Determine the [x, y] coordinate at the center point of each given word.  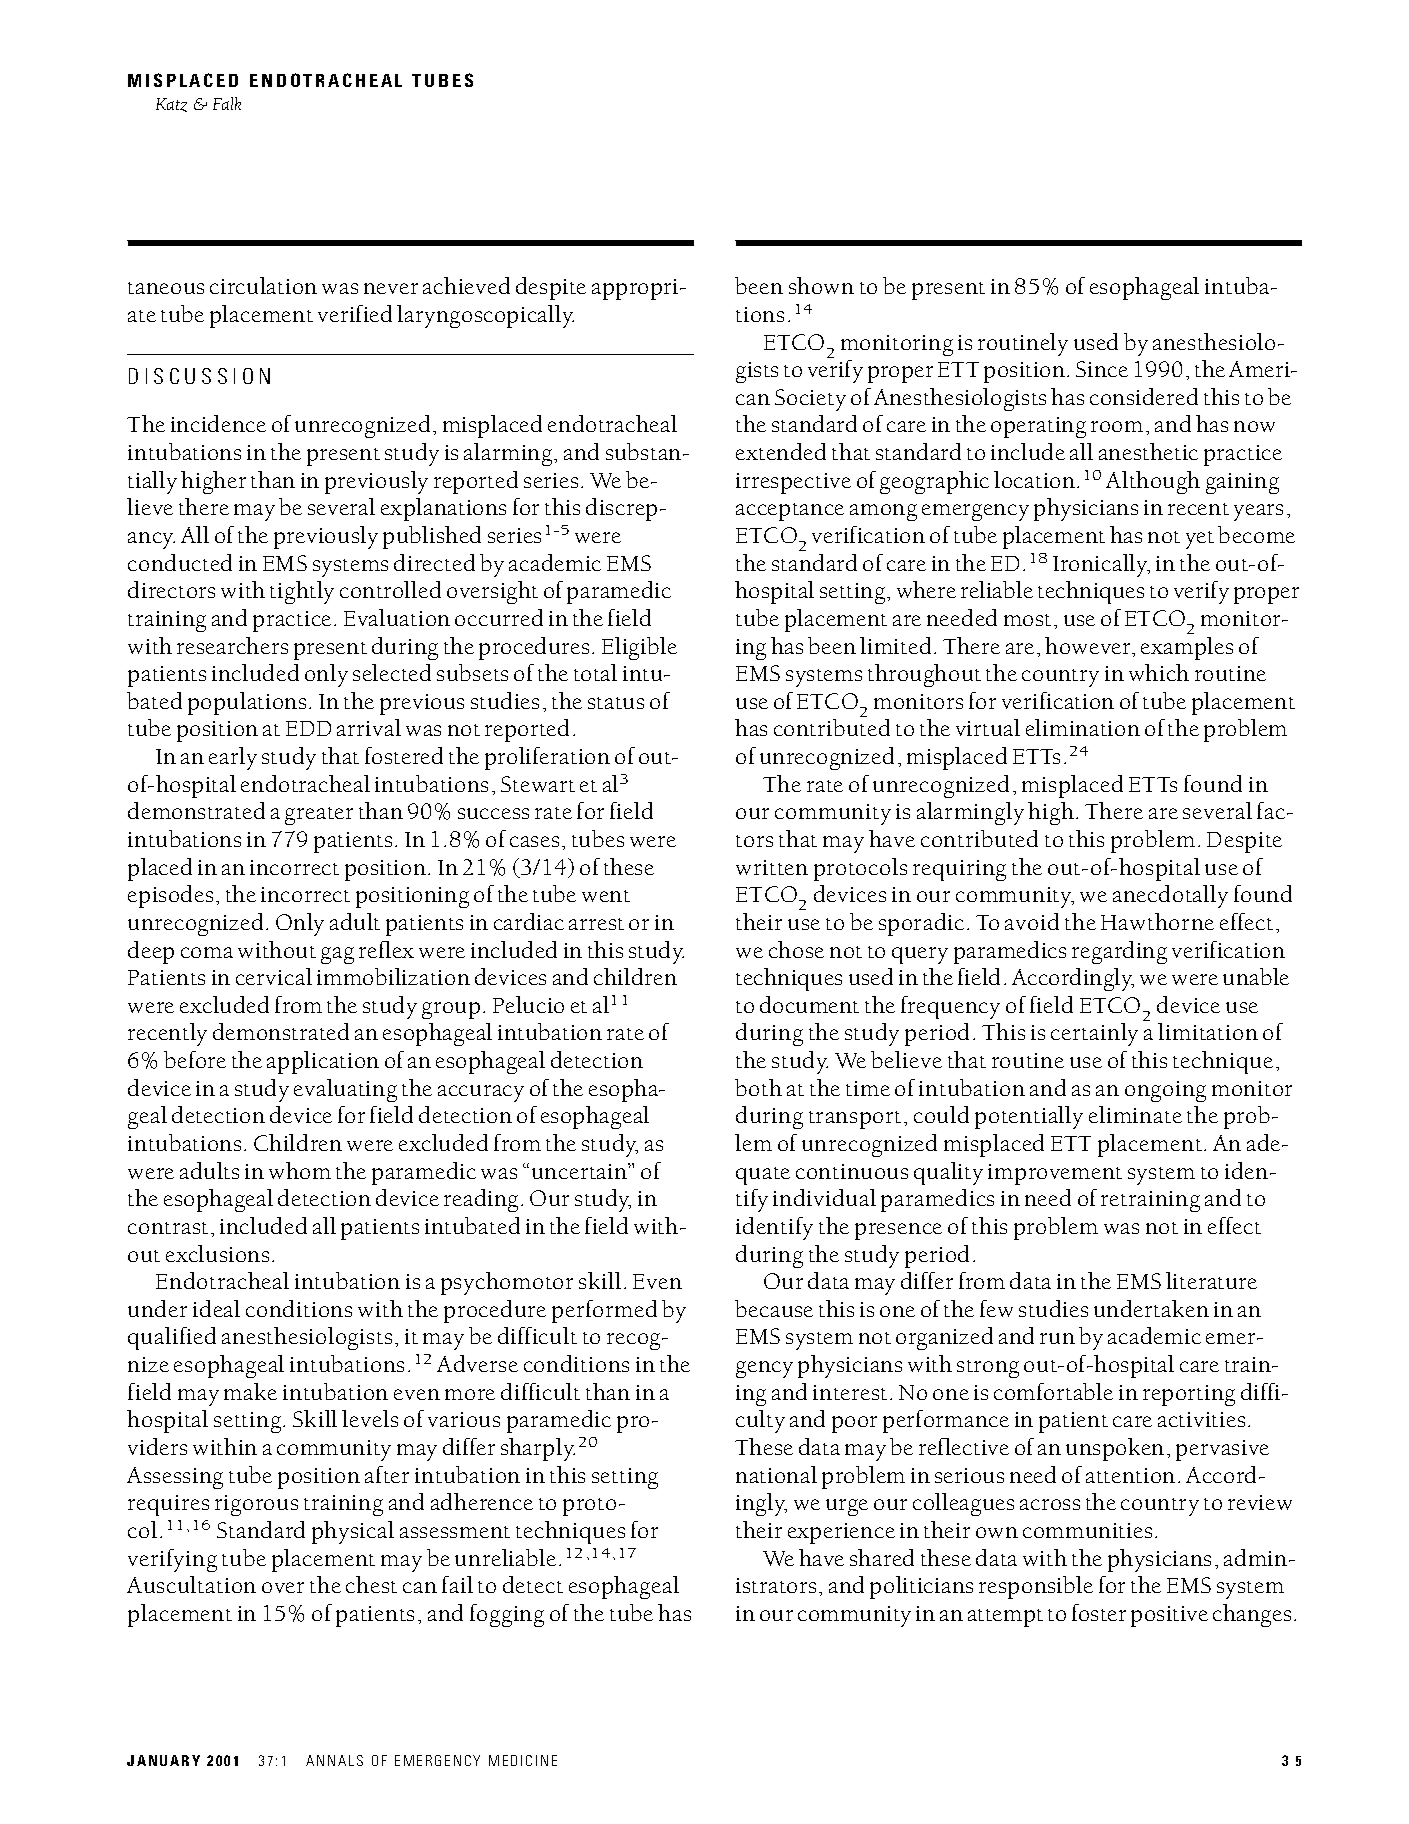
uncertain [580, 1171]
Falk [227, 103]
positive [1169, 1616]
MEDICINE [523, 1760]
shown [821, 285]
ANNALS [334, 1760]
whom [300, 1170]
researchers [232, 645]
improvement [1055, 1174]
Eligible [639, 648]
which [1159, 672]
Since [1102, 369]
